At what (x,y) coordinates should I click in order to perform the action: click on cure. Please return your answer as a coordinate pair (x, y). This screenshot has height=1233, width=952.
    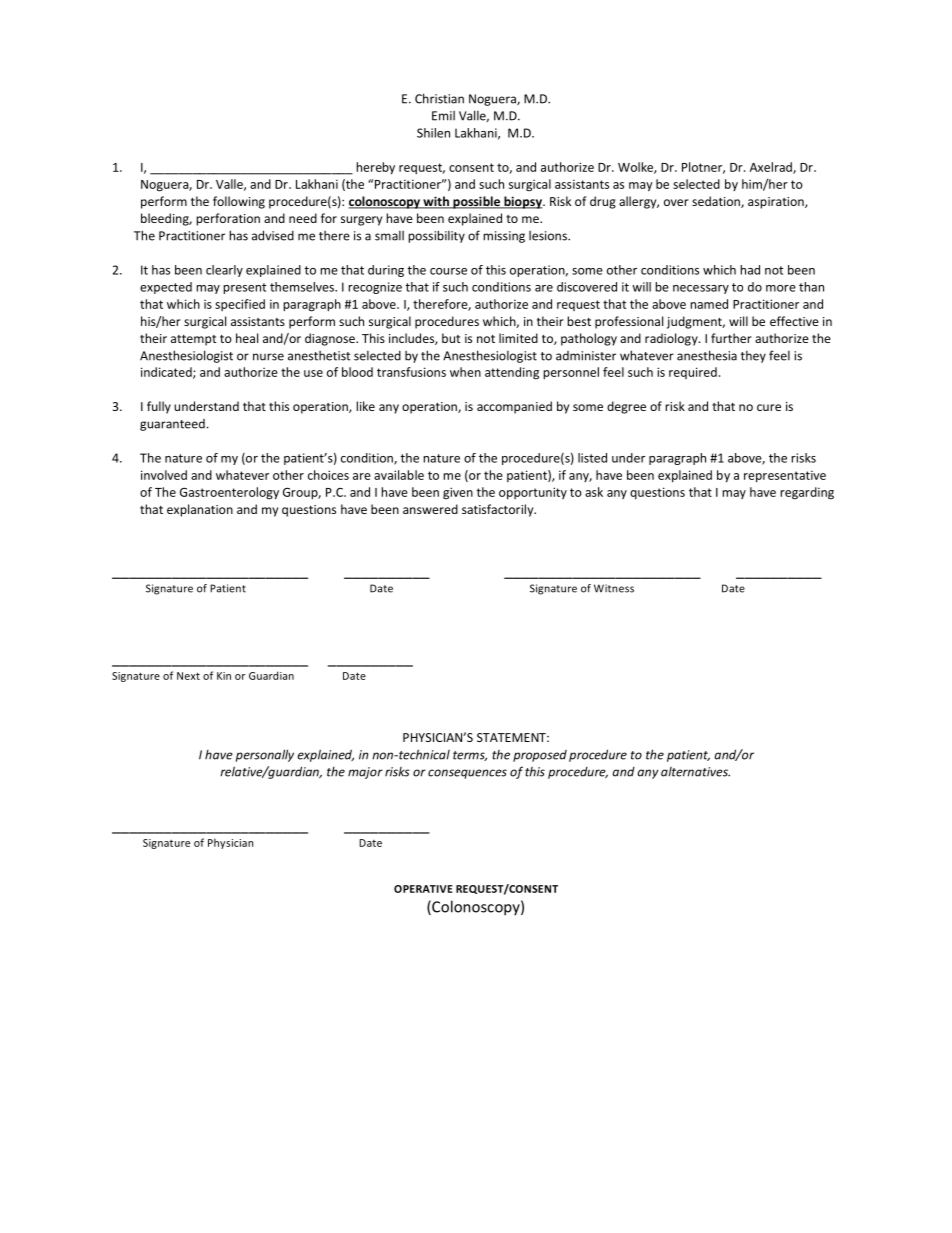
    Looking at the image, I should click on (769, 407).
